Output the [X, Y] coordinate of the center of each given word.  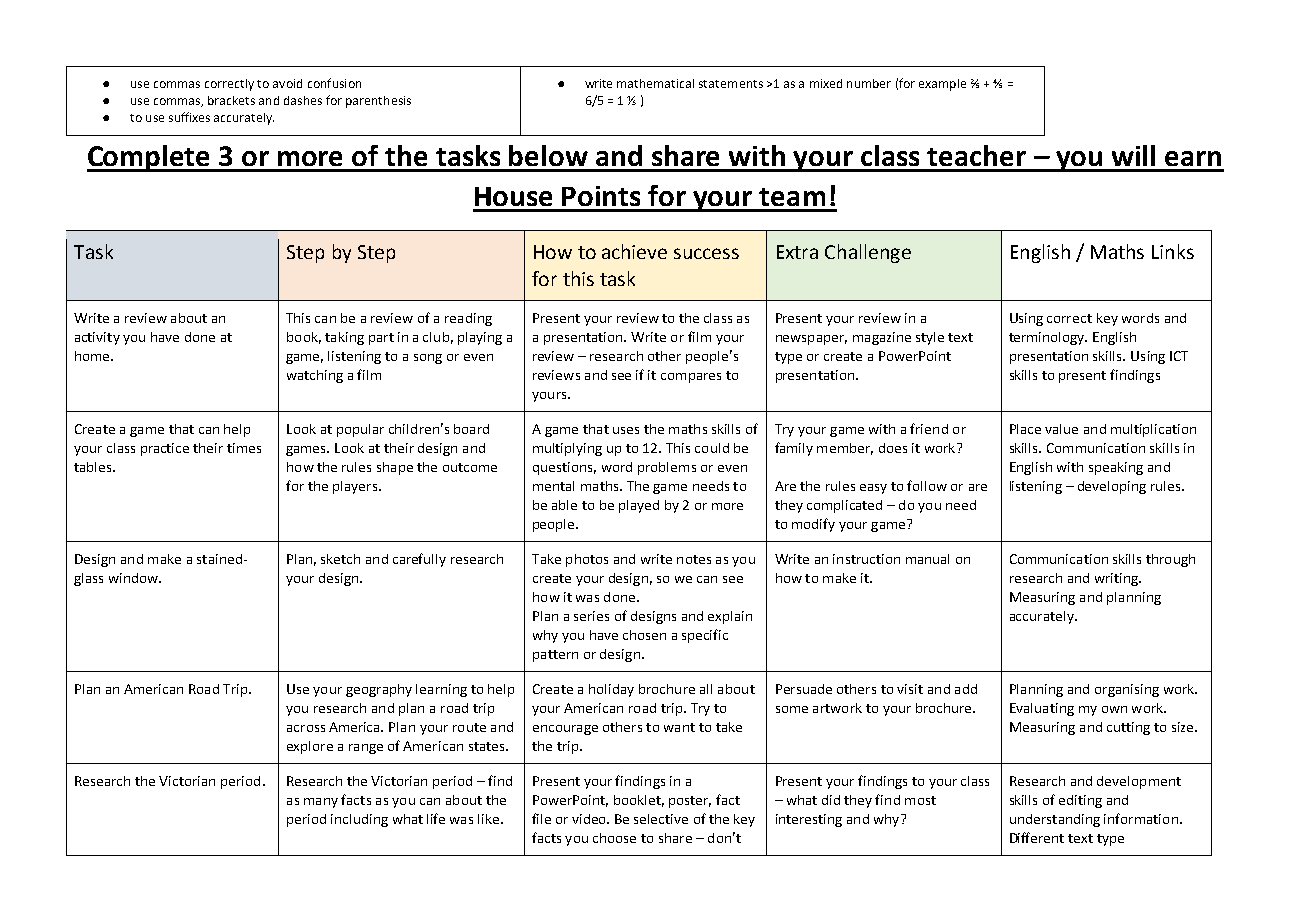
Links [1173, 251]
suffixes [189, 117]
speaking [1116, 468]
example [942, 85]
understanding [1055, 820]
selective [661, 819]
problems [667, 468]
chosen [644, 635]
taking [344, 338]
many [321, 803]
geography [379, 690]
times [244, 448]
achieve [634, 251]
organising [1127, 690]
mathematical [655, 83]
